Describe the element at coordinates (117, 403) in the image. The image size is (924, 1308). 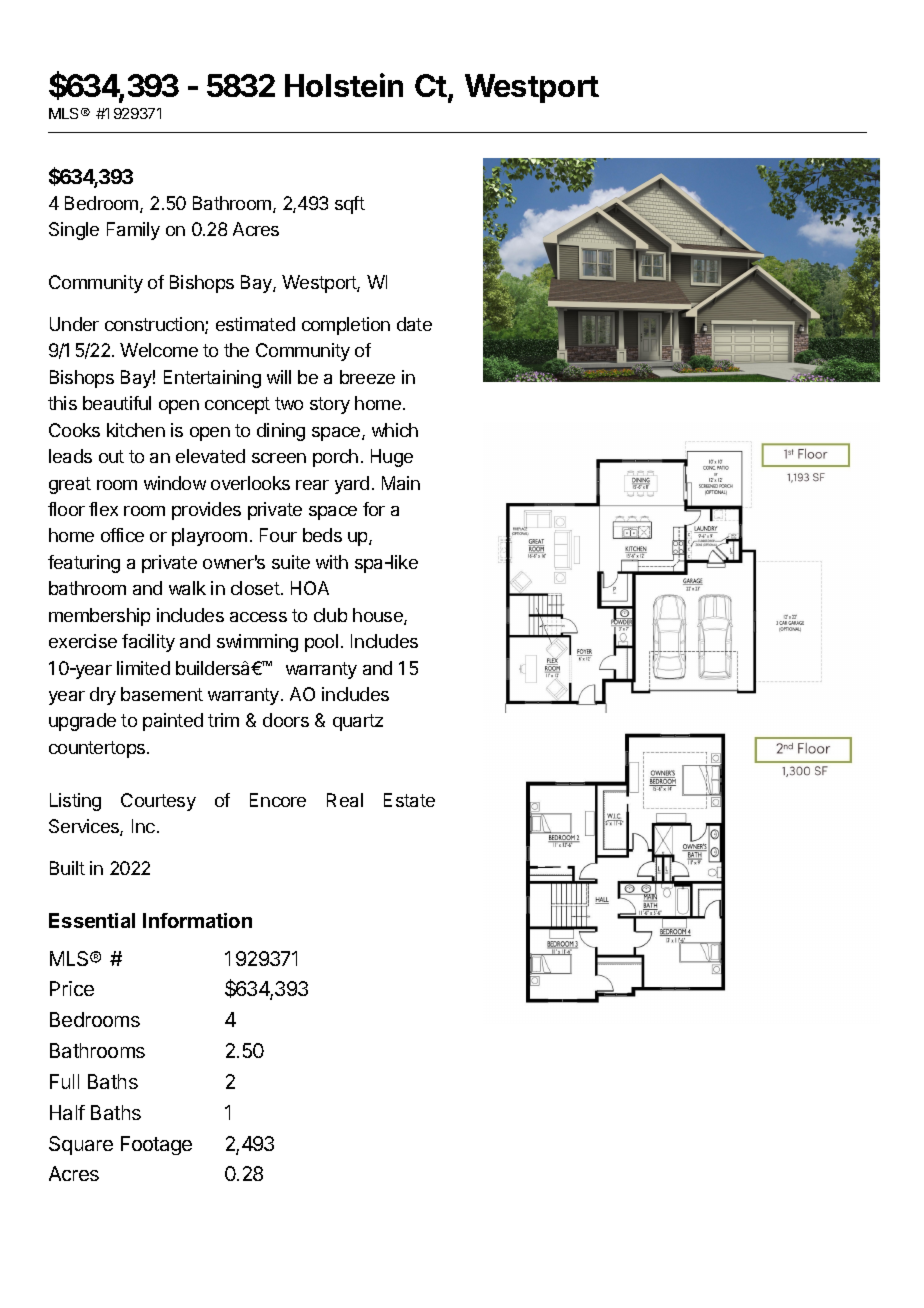
I see `beautiful` at that location.
